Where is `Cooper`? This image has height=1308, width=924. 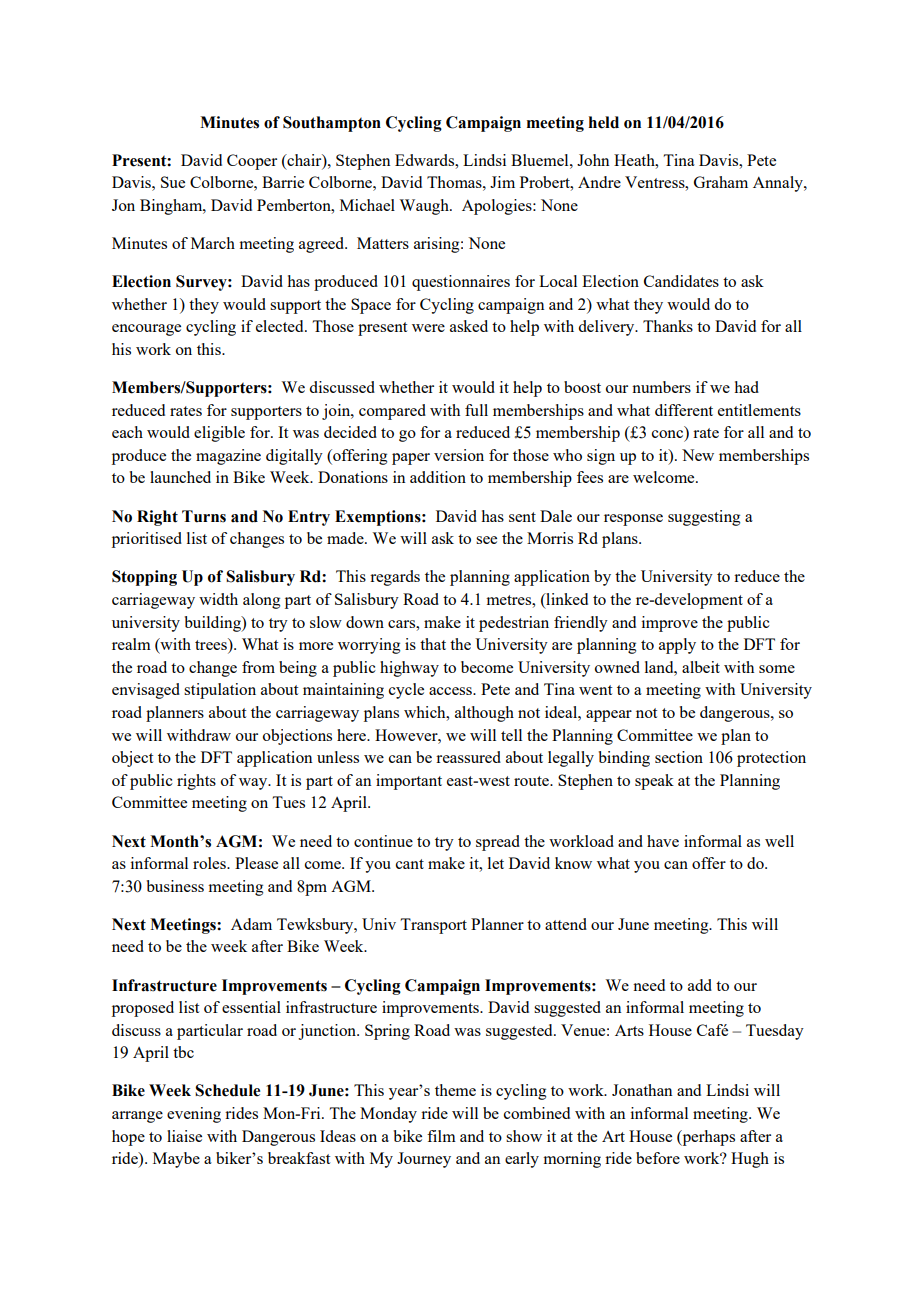 Cooper is located at coordinates (252, 162).
